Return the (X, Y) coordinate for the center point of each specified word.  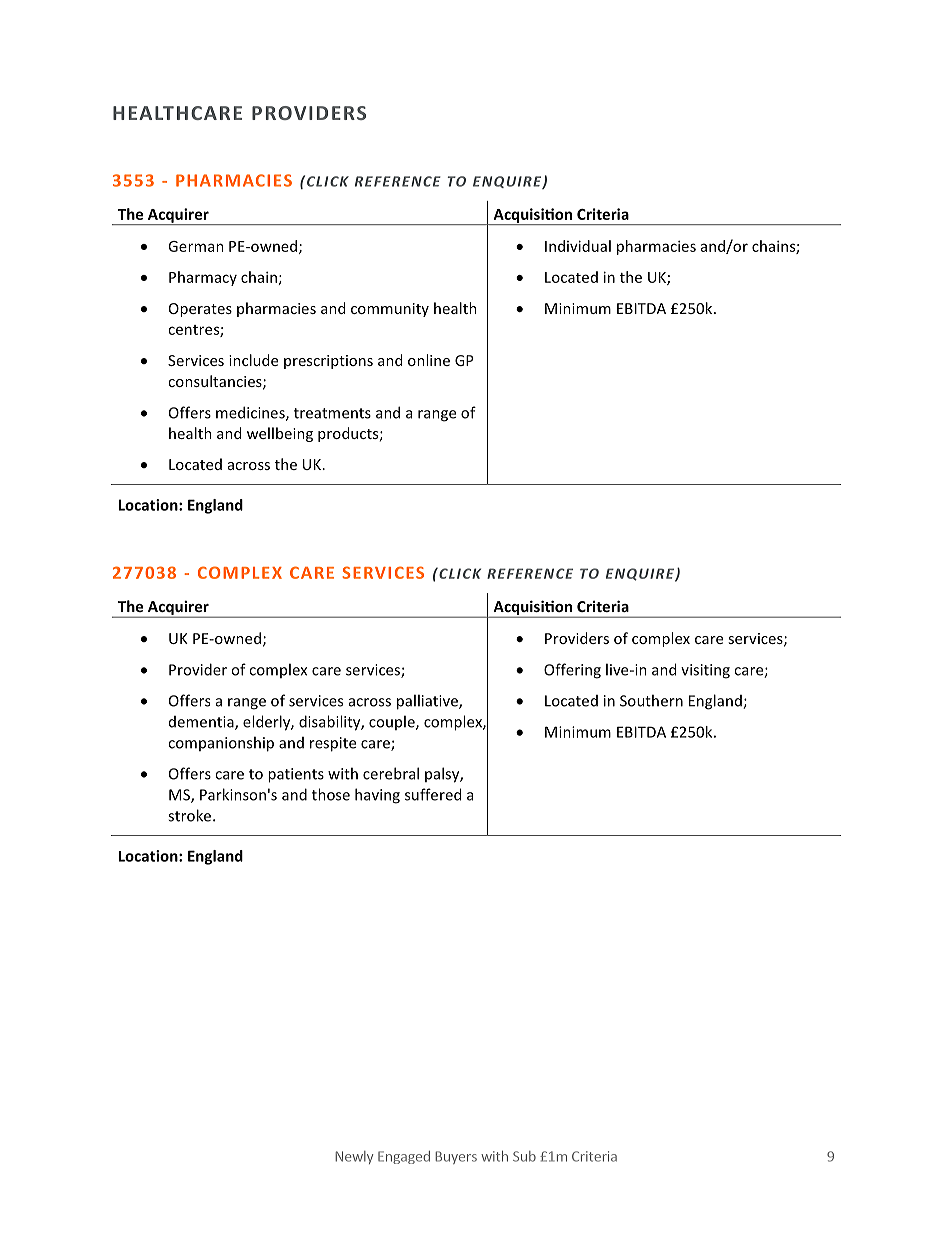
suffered (433, 794)
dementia (202, 723)
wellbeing (280, 434)
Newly (354, 1157)
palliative (428, 702)
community (390, 310)
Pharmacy (203, 278)
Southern (651, 700)
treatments (332, 413)
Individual (578, 246)
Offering (572, 671)
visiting (705, 671)
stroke (191, 815)
